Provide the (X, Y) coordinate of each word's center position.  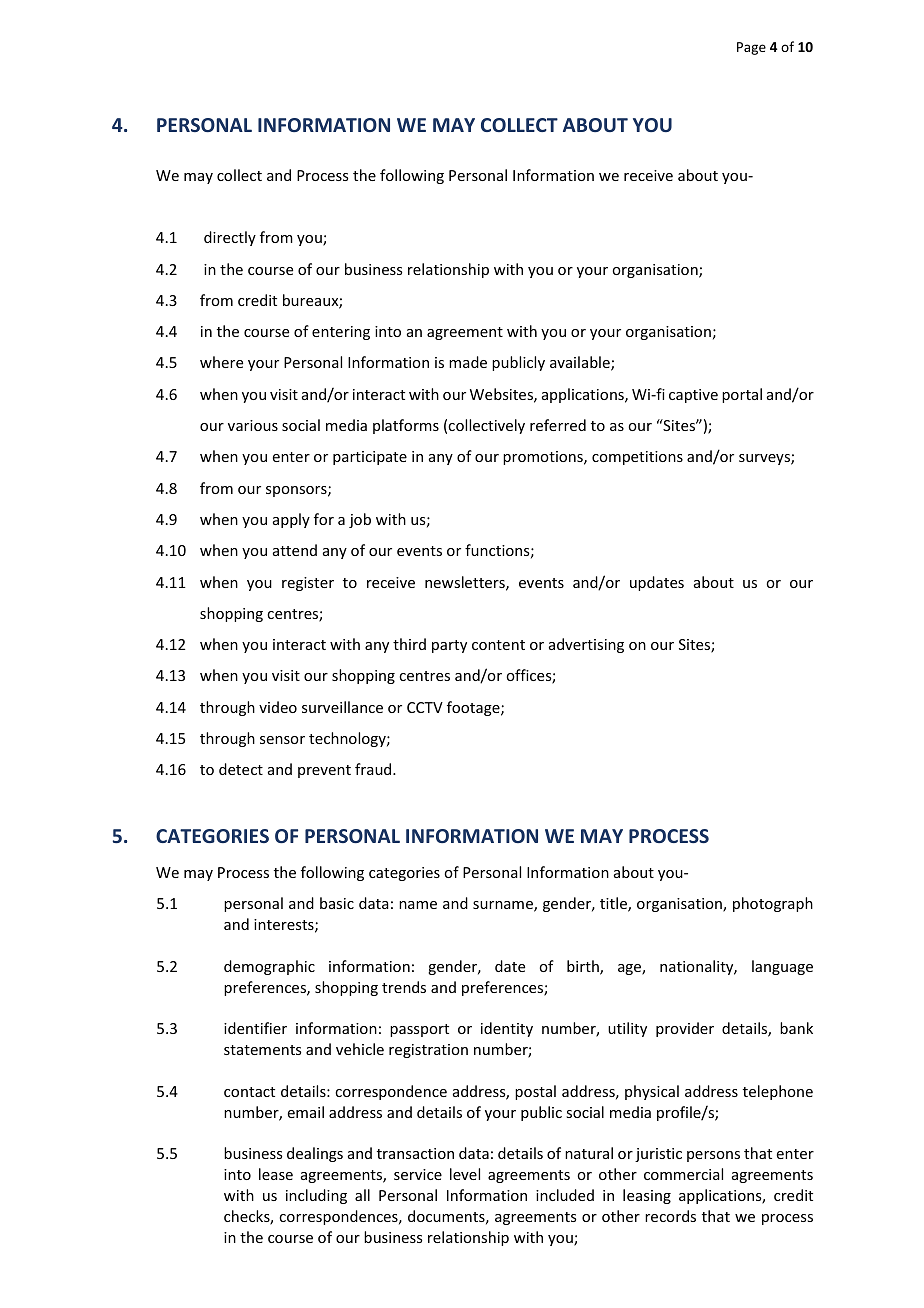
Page (751, 48)
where (221, 362)
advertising (586, 645)
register (308, 584)
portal (742, 395)
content (498, 645)
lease (276, 1174)
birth (584, 967)
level (465, 1174)
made (468, 362)
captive (693, 396)
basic (337, 903)
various (253, 425)
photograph (773, 904)
